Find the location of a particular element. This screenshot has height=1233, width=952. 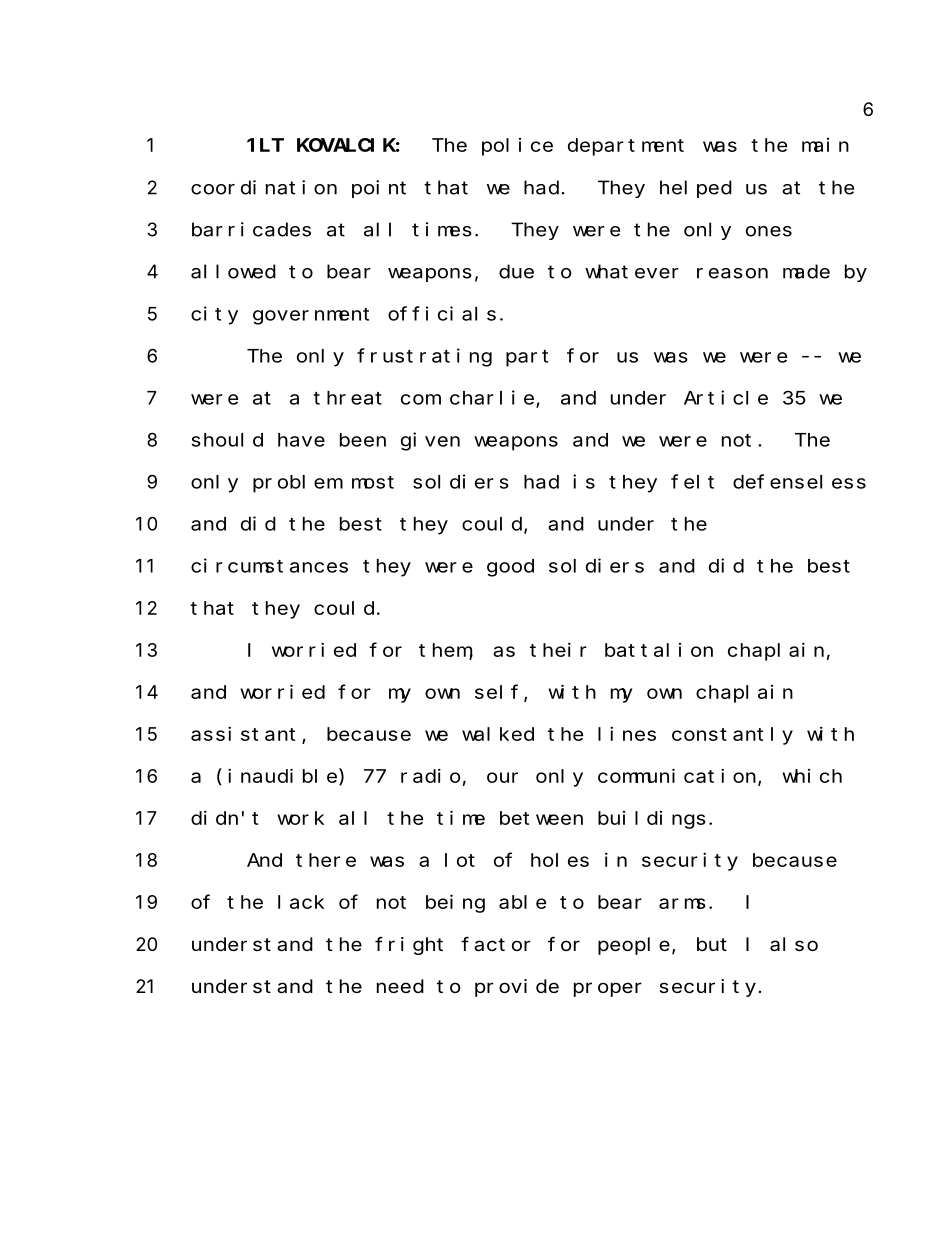

walked is located at coordinates (498, 734).
